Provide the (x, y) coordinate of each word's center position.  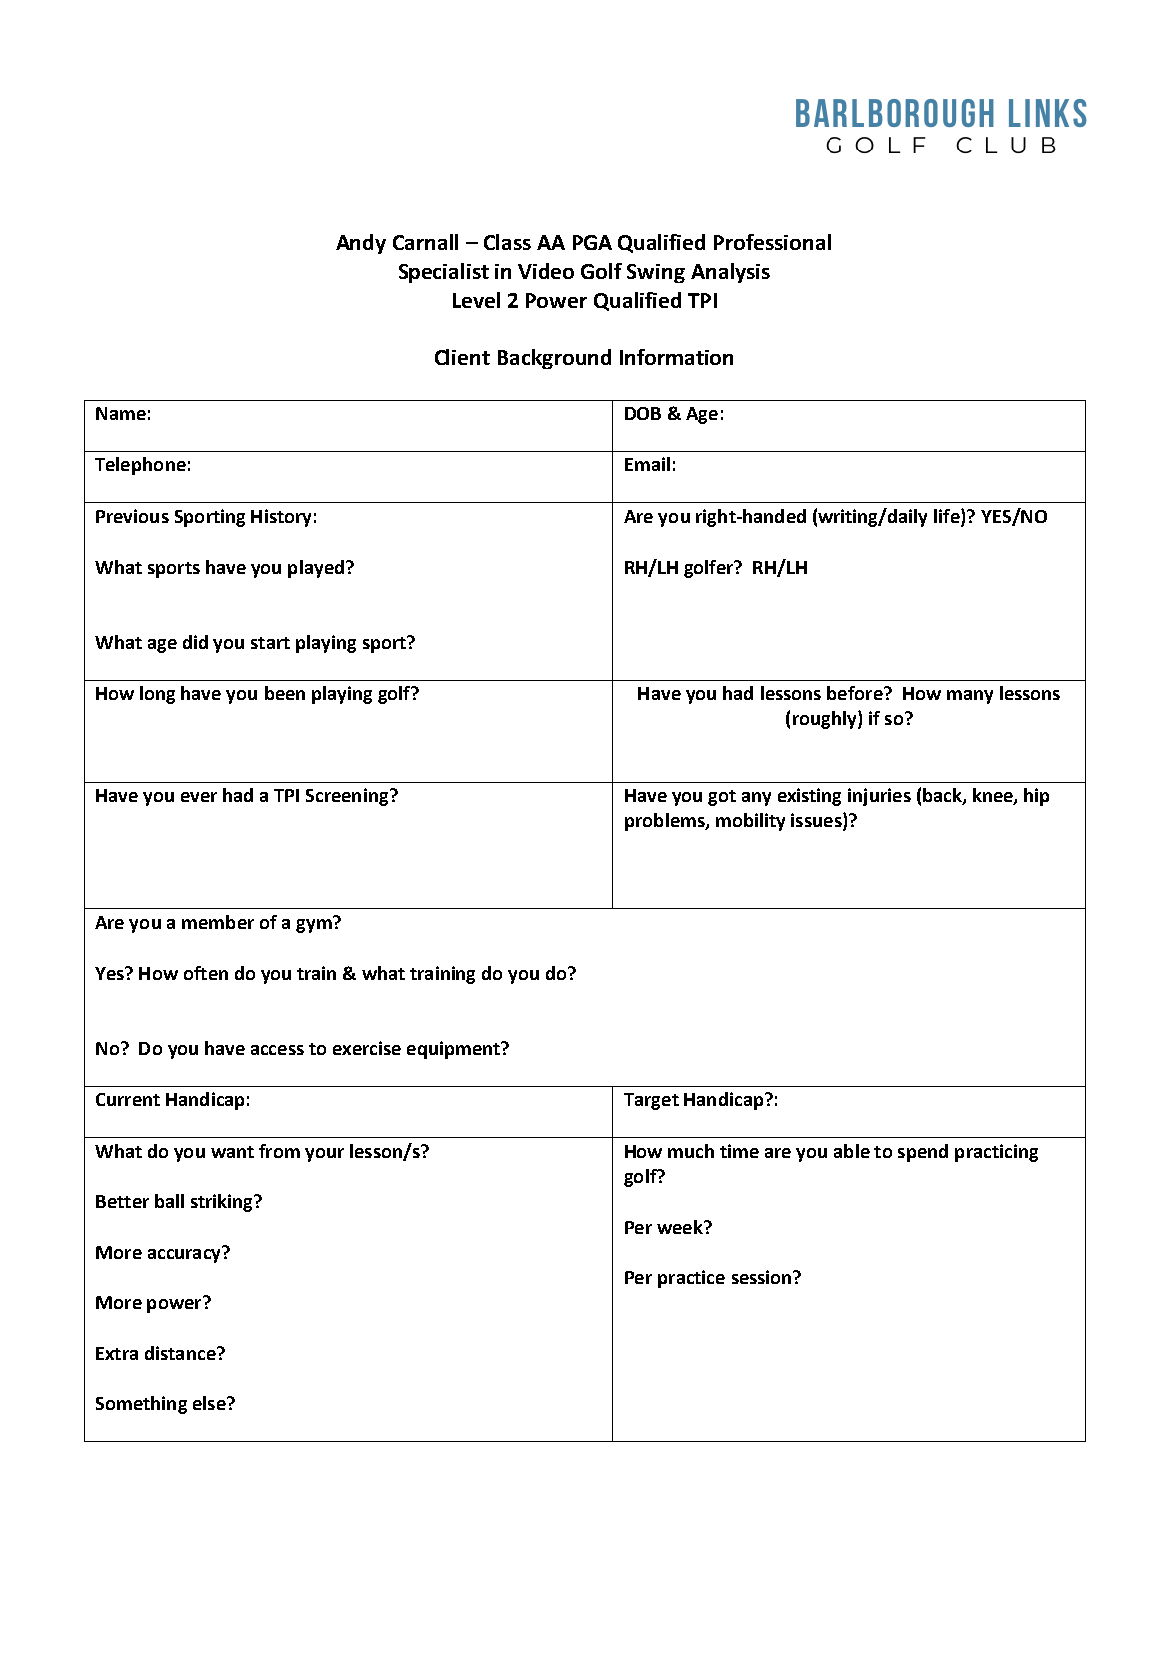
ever (199, 797)
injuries (879, 797)
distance (181, 1353)
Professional (772, 242)
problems (666, 822)
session (763, 1277)
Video (546, 271)
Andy (361, 244)
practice (691, 1279)
